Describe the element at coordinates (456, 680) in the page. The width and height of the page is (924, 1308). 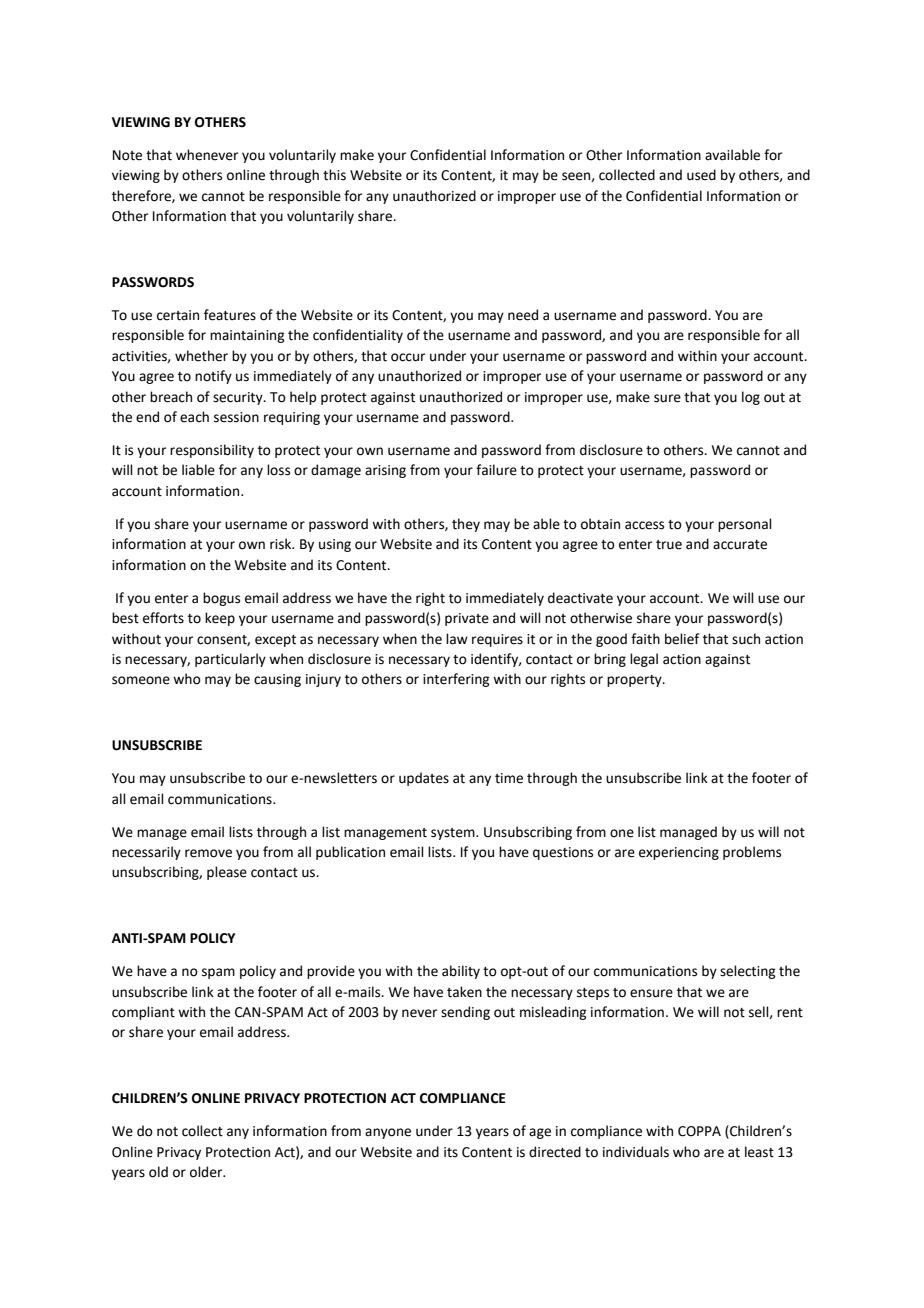
I see `interfering` at that location.
